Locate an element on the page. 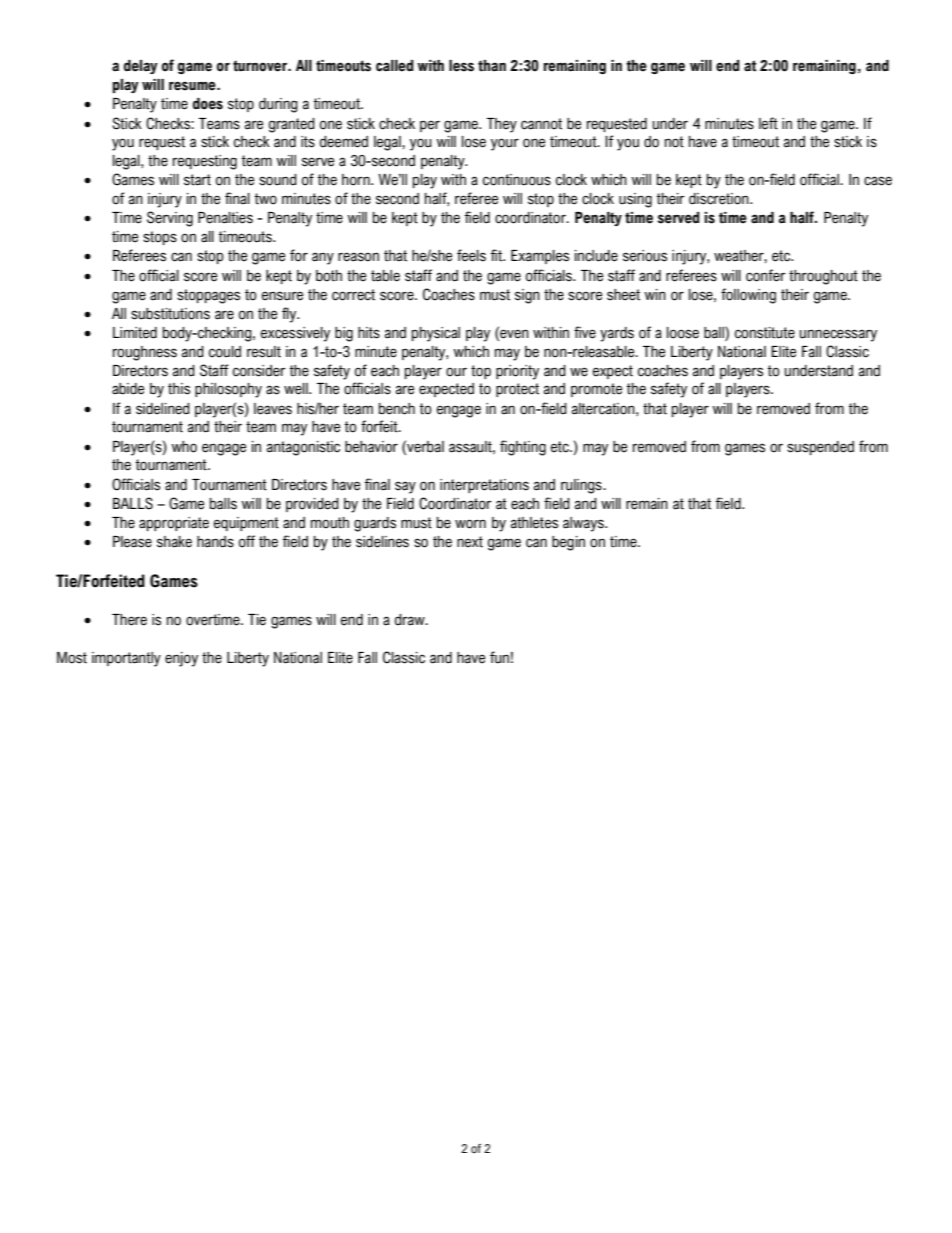 This image has width=952, height=1233. enjoy is located at coordinates (181, 659).
